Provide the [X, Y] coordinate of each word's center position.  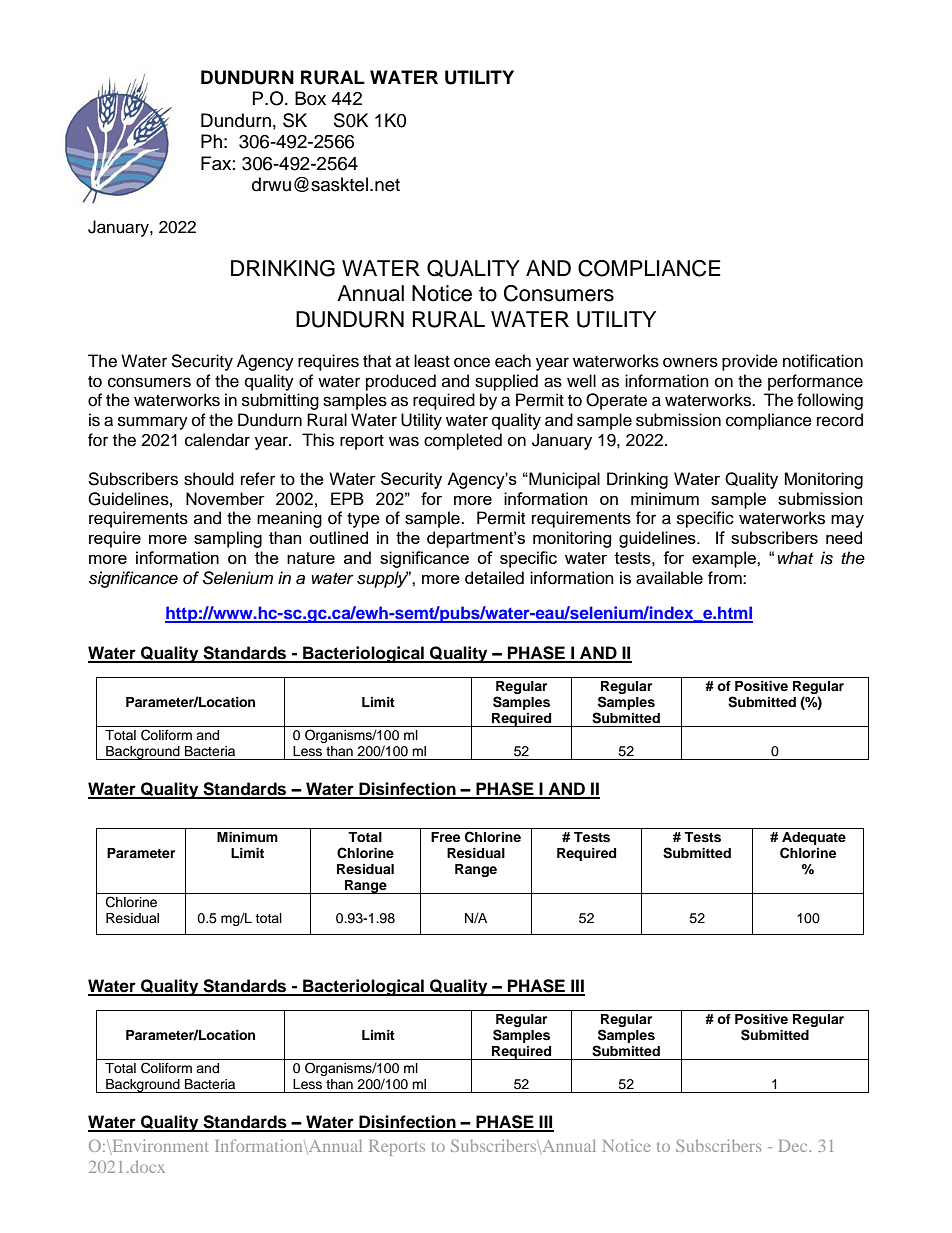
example [725, 559]
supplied [506, 382]
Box [310, 98]
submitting [280, 401]
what [795, 558]
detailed [494, 578]
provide [750, 362]
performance [815, 382]
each [513, 361]
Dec [794, 1146]
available [669, 578]
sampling [228, 539]
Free [445, 837]
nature [311, 558]
